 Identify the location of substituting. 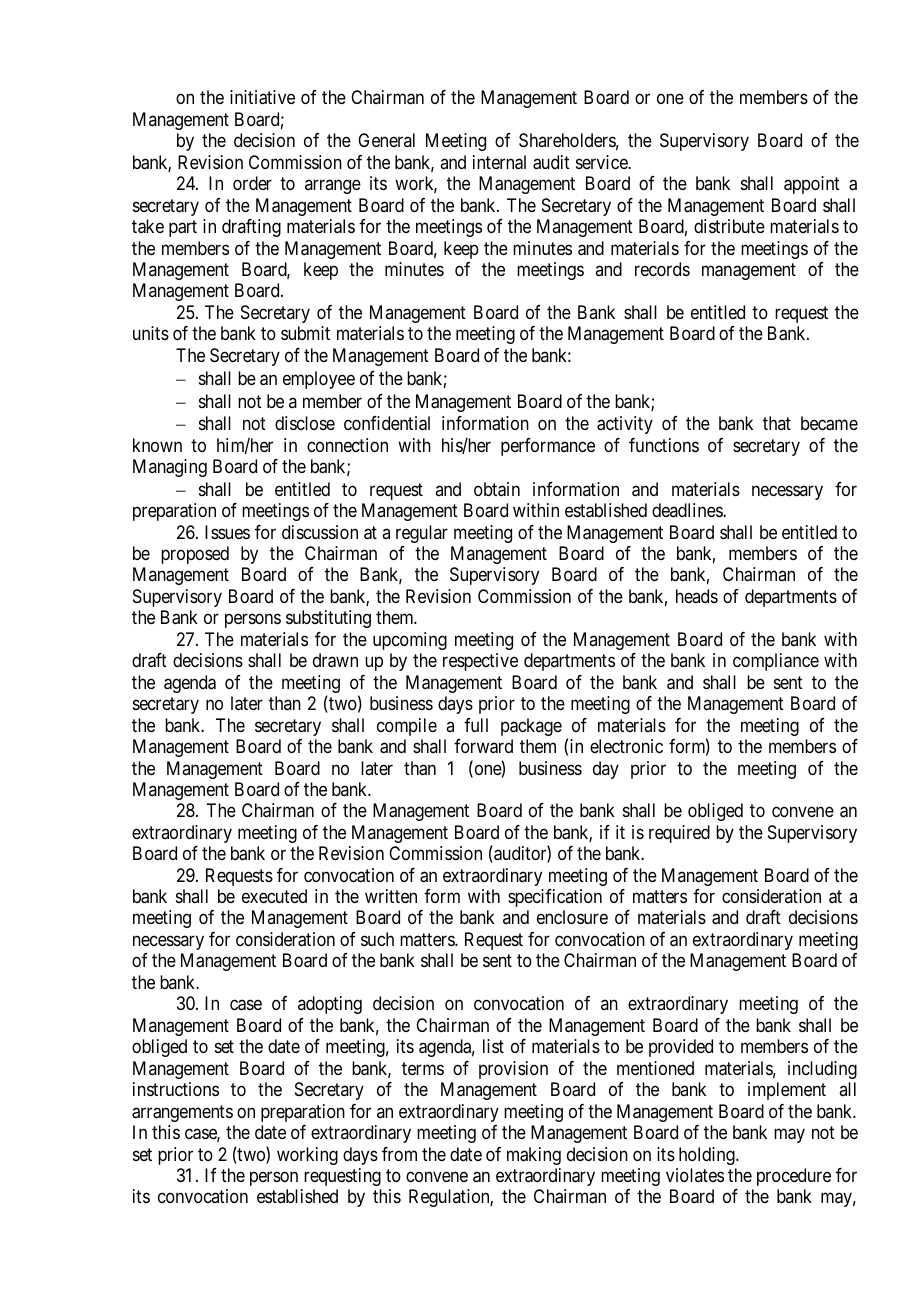
(328, 619).
